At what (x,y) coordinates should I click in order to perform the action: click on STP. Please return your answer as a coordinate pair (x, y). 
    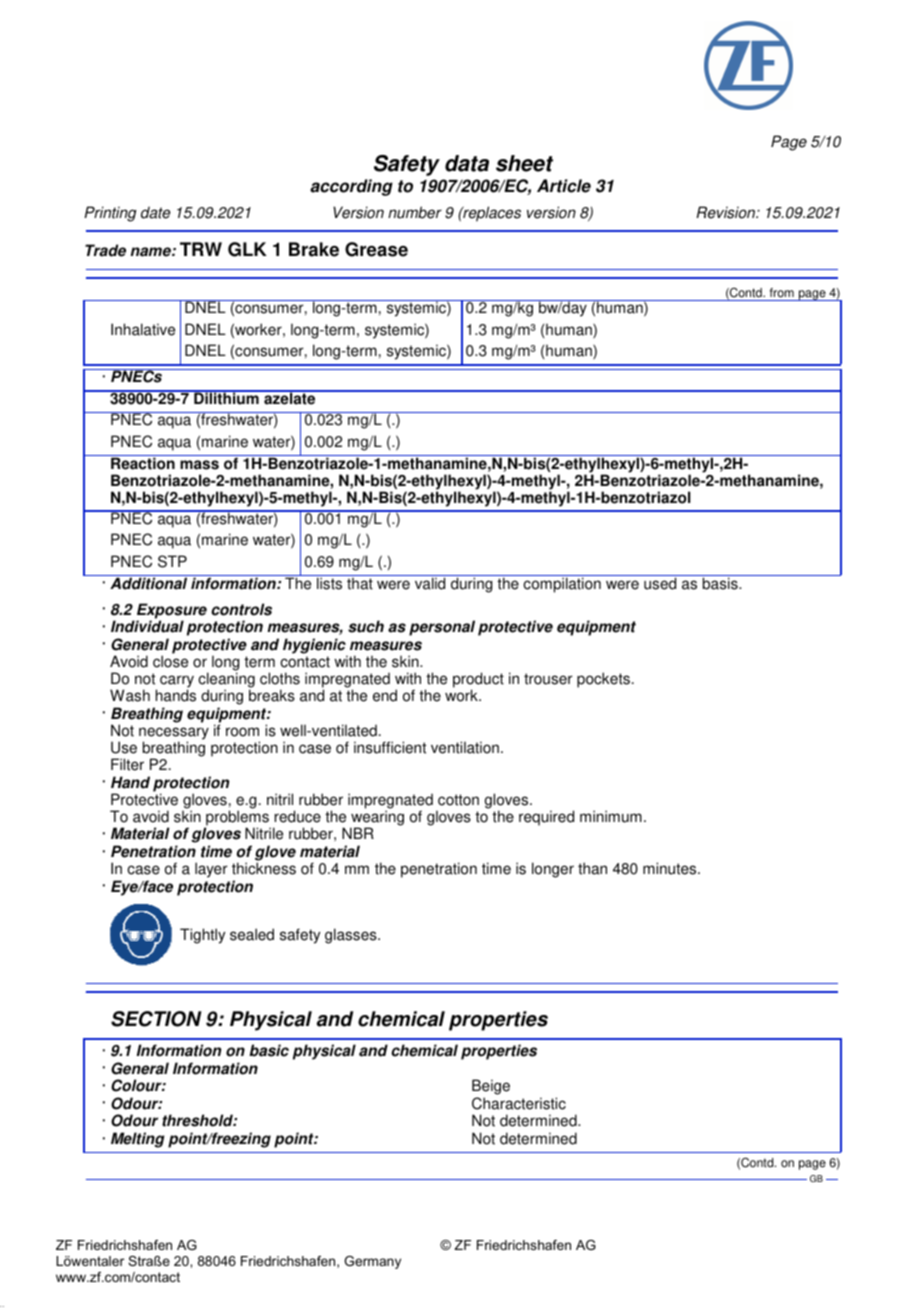
    Looking at the image, I should click on (172, 561).
